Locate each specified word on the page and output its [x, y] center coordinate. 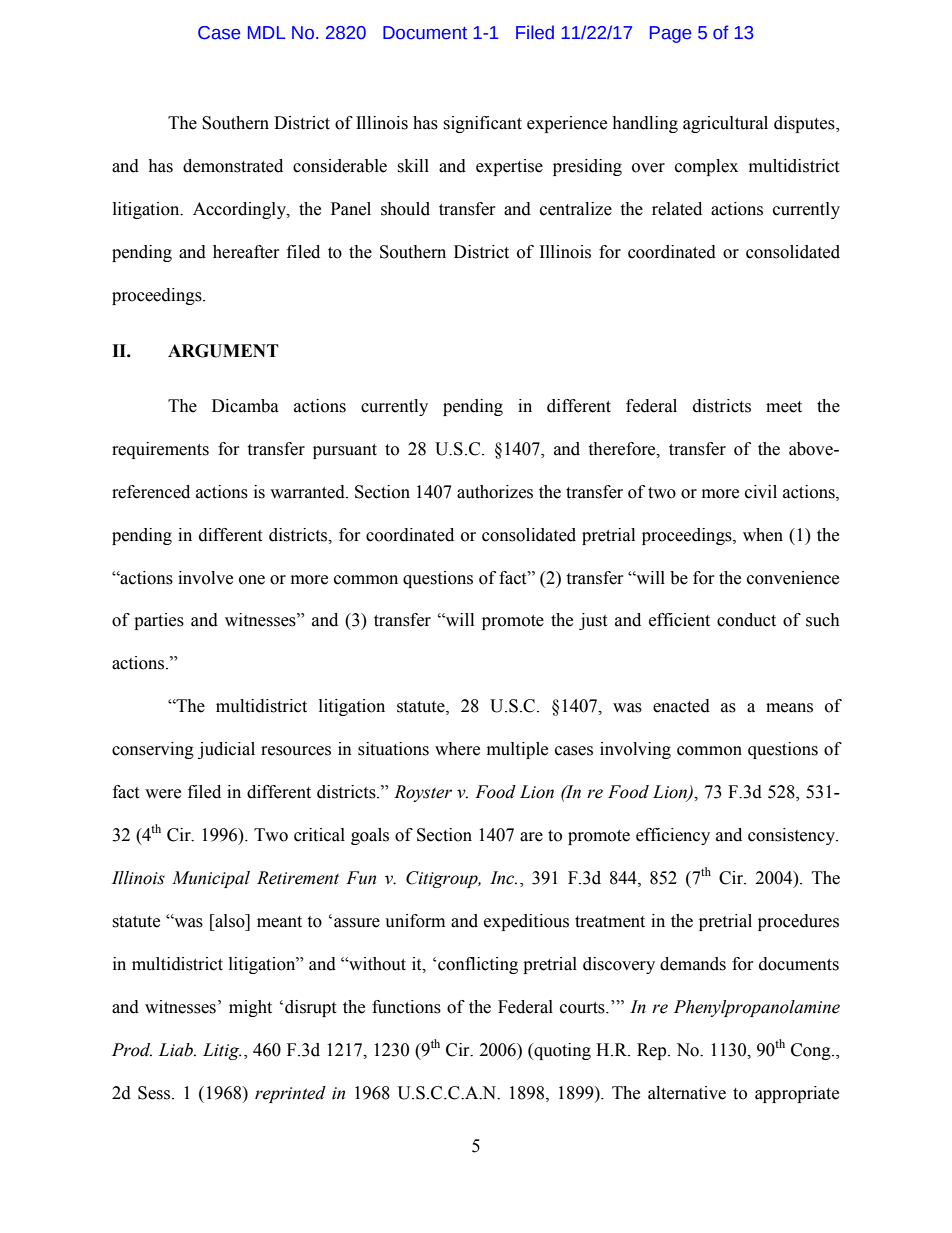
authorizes [495, 492]
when [763, 535]
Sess [155, 1093]
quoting [561, 1051]
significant [482, 124]
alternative [687, 1093]
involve [205, 578]
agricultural [725, 124]
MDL [266, 32]
